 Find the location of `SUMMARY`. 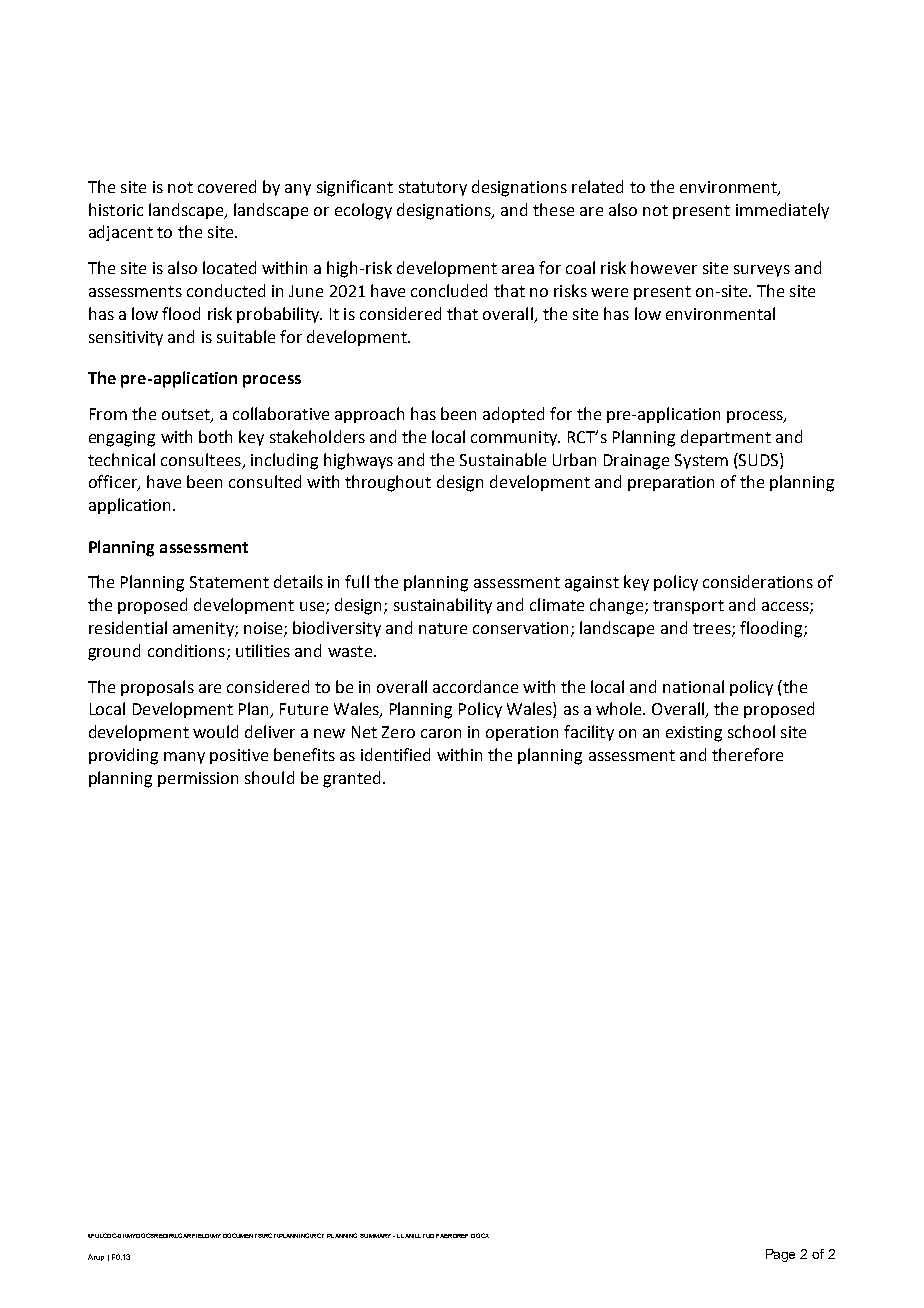

SUMMARY is located at coordinates (377, 1236).
